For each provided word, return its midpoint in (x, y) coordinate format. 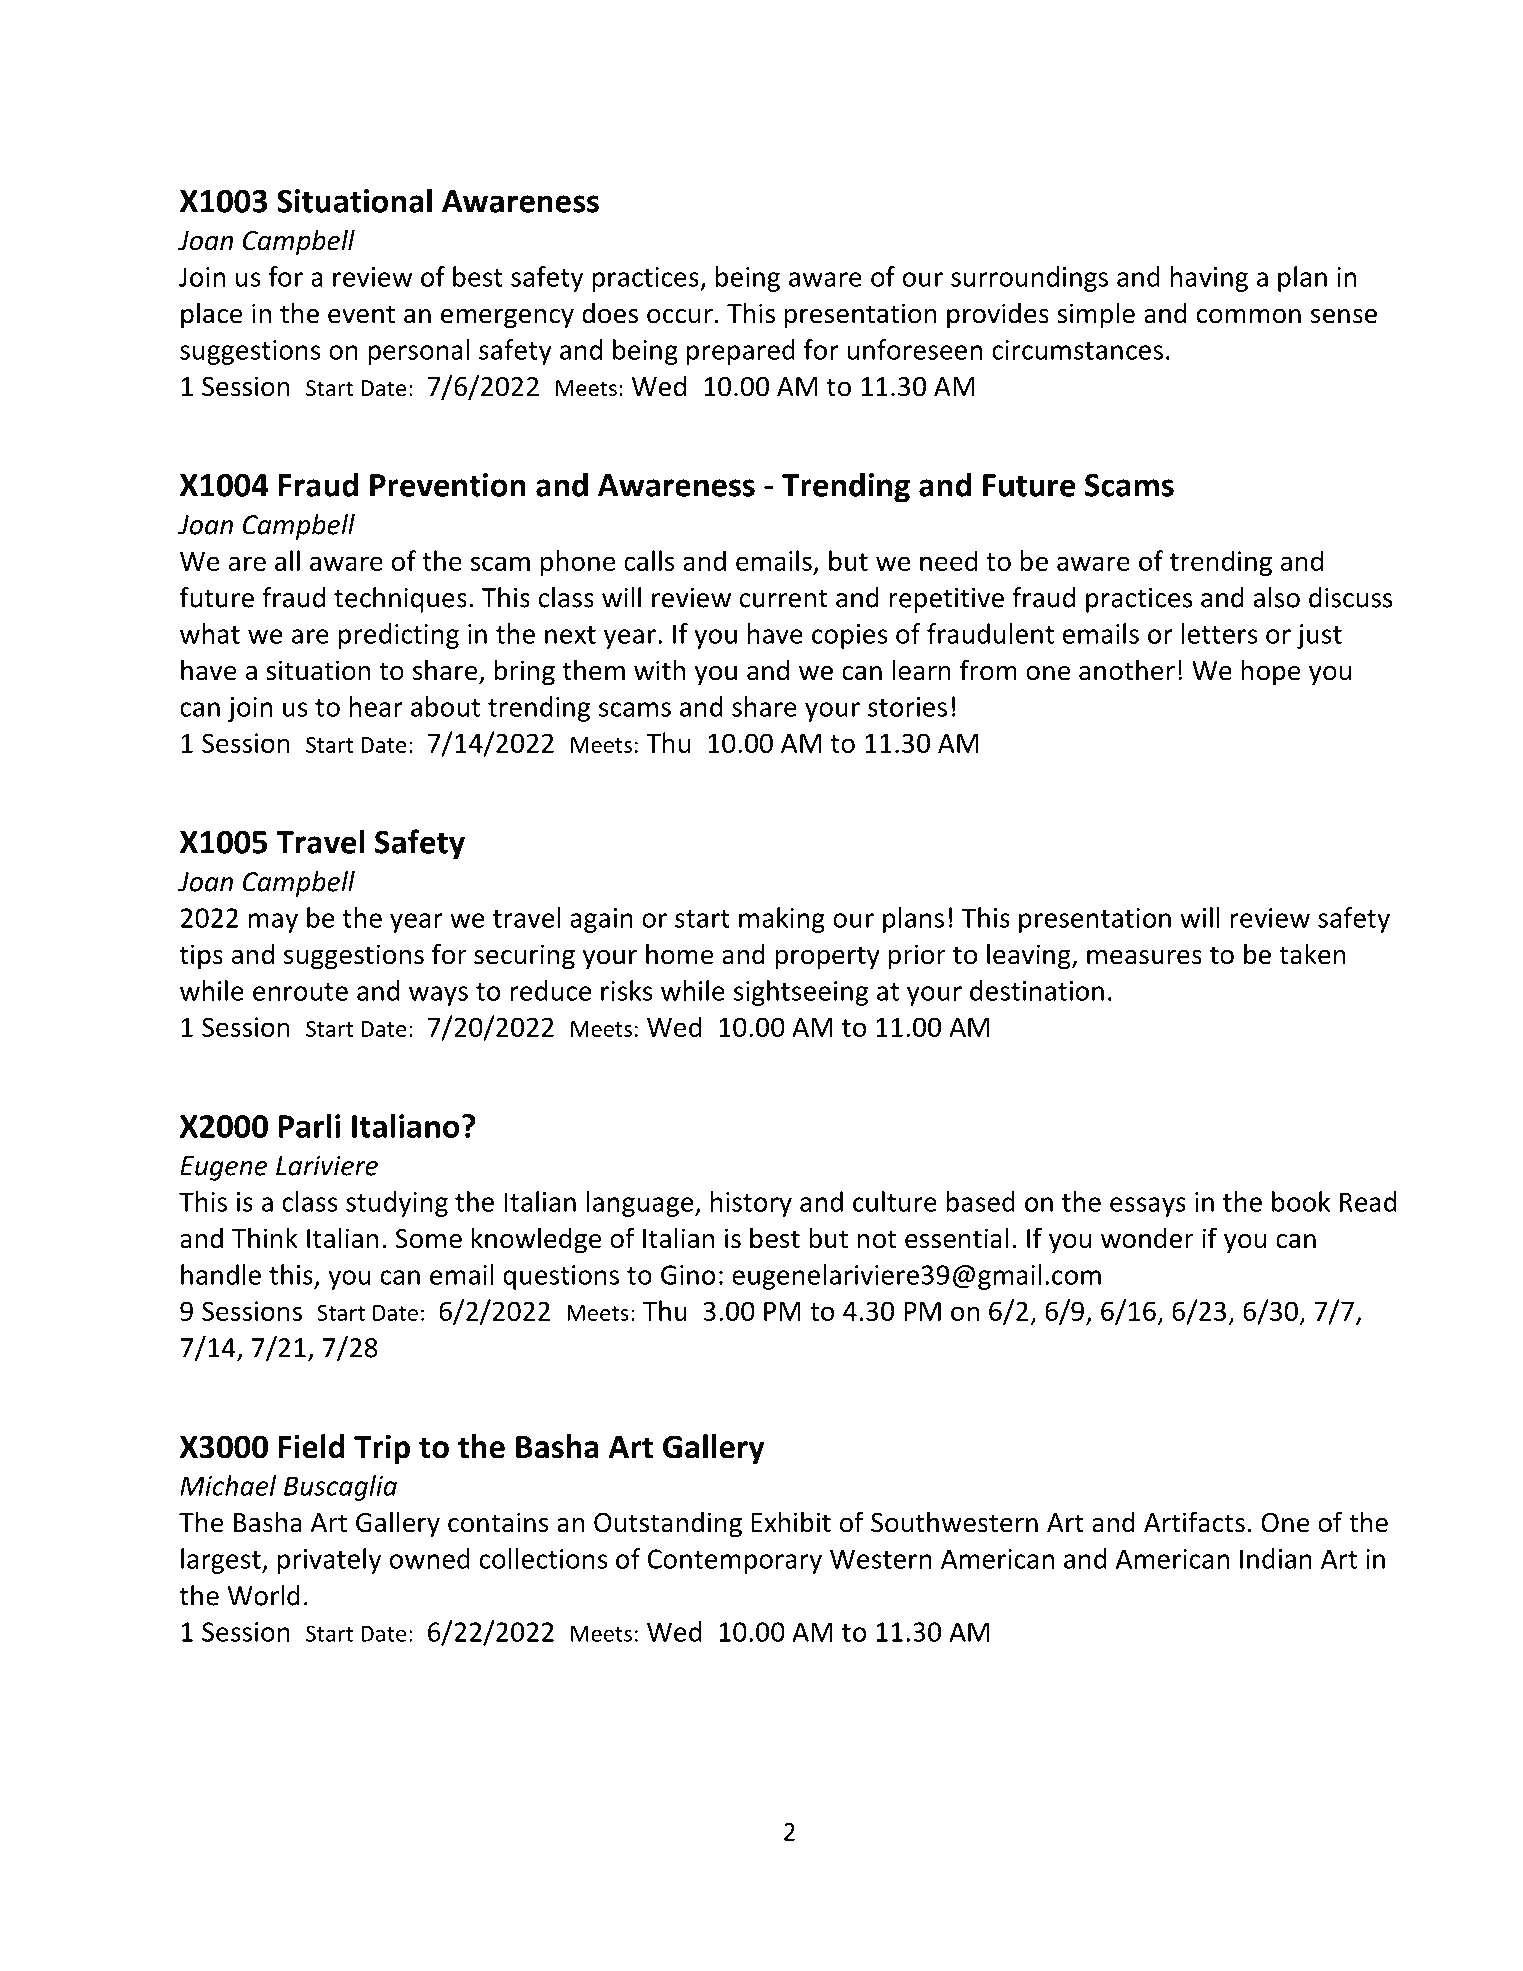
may (273, 923)
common (1249, 316)
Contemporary (735, 1561)
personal (419, 352)
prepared (741, 352)
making (782, 920)
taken (1312, 954)
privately (329, 1561)
